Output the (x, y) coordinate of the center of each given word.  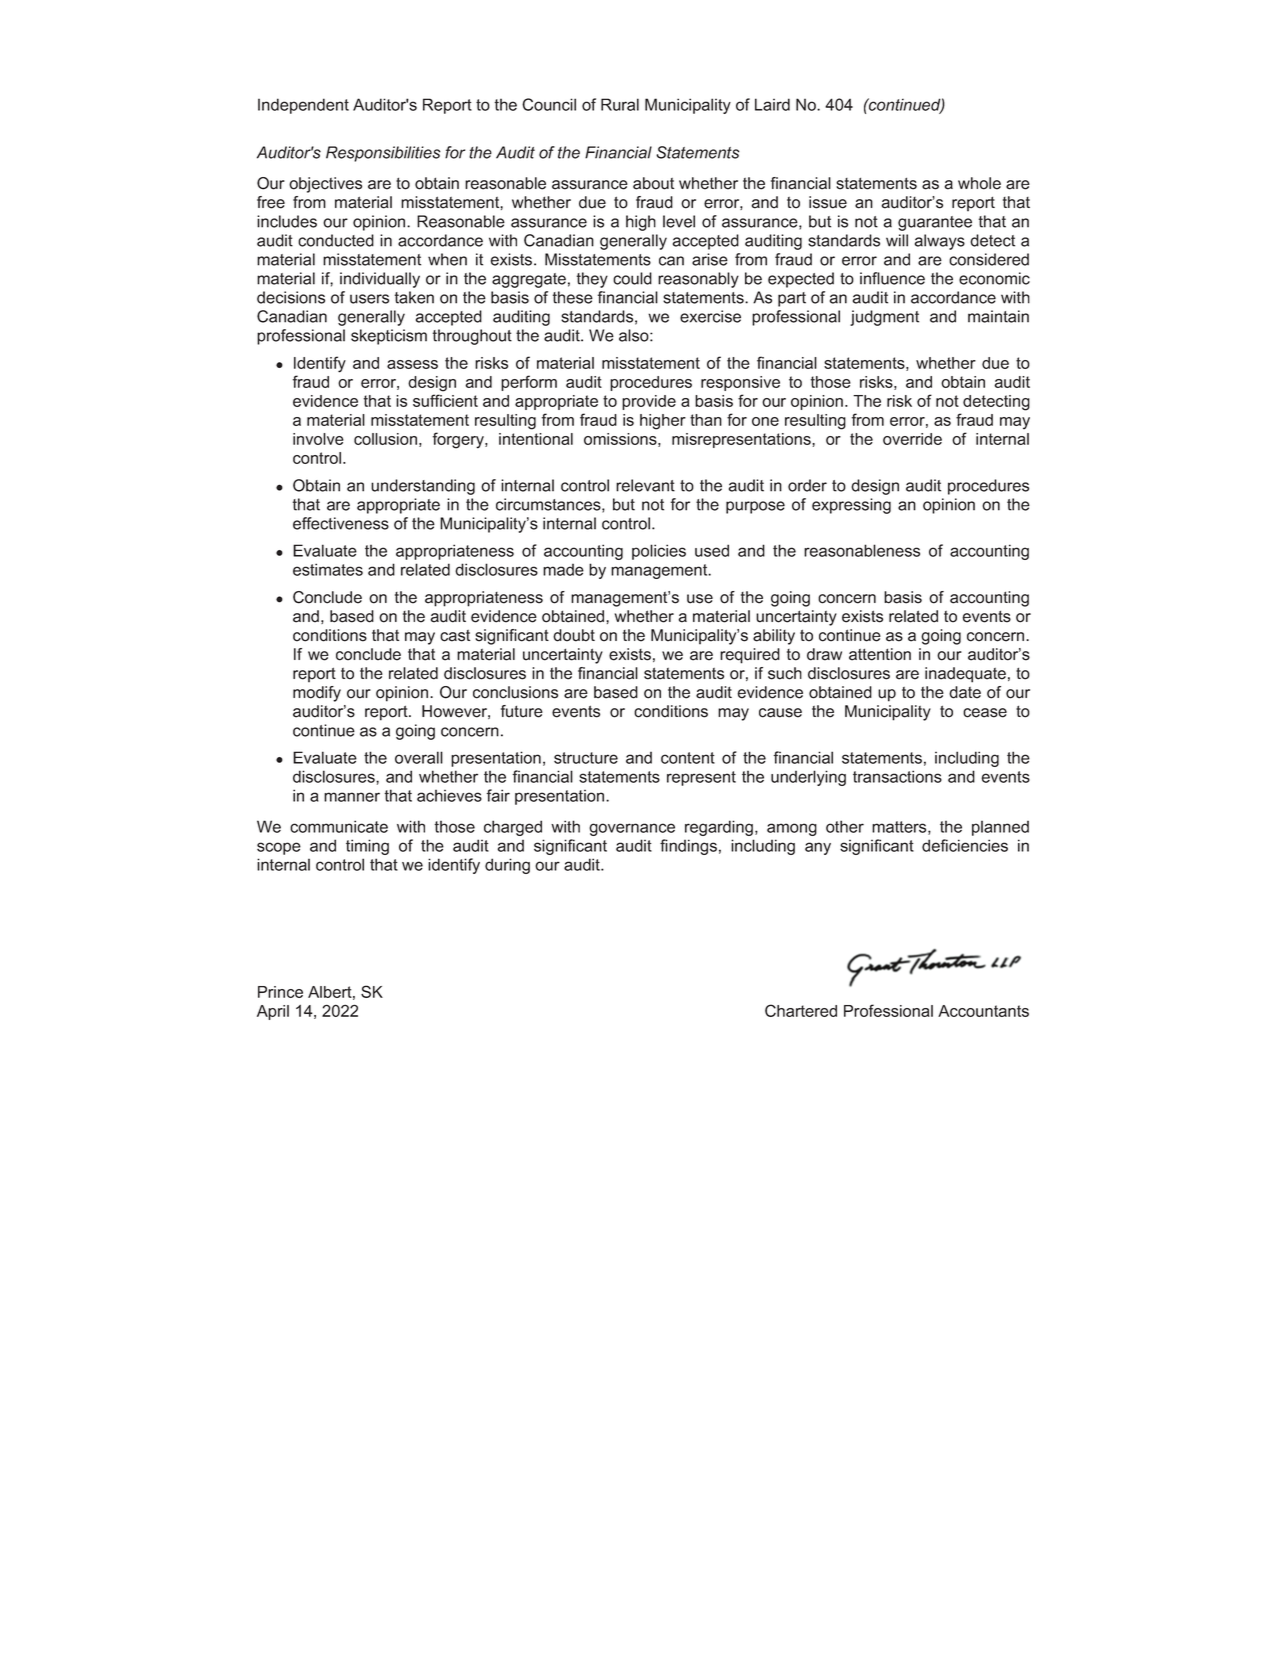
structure (586, 758)
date (965, 692)
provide (649, 402)
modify (317, 694)
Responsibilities (383, 154)
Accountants (983, 1011)
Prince (280, 992)
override (912, 439)
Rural (620, 104)
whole (979, 183)
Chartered (801, 1010)
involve (318, 439)
